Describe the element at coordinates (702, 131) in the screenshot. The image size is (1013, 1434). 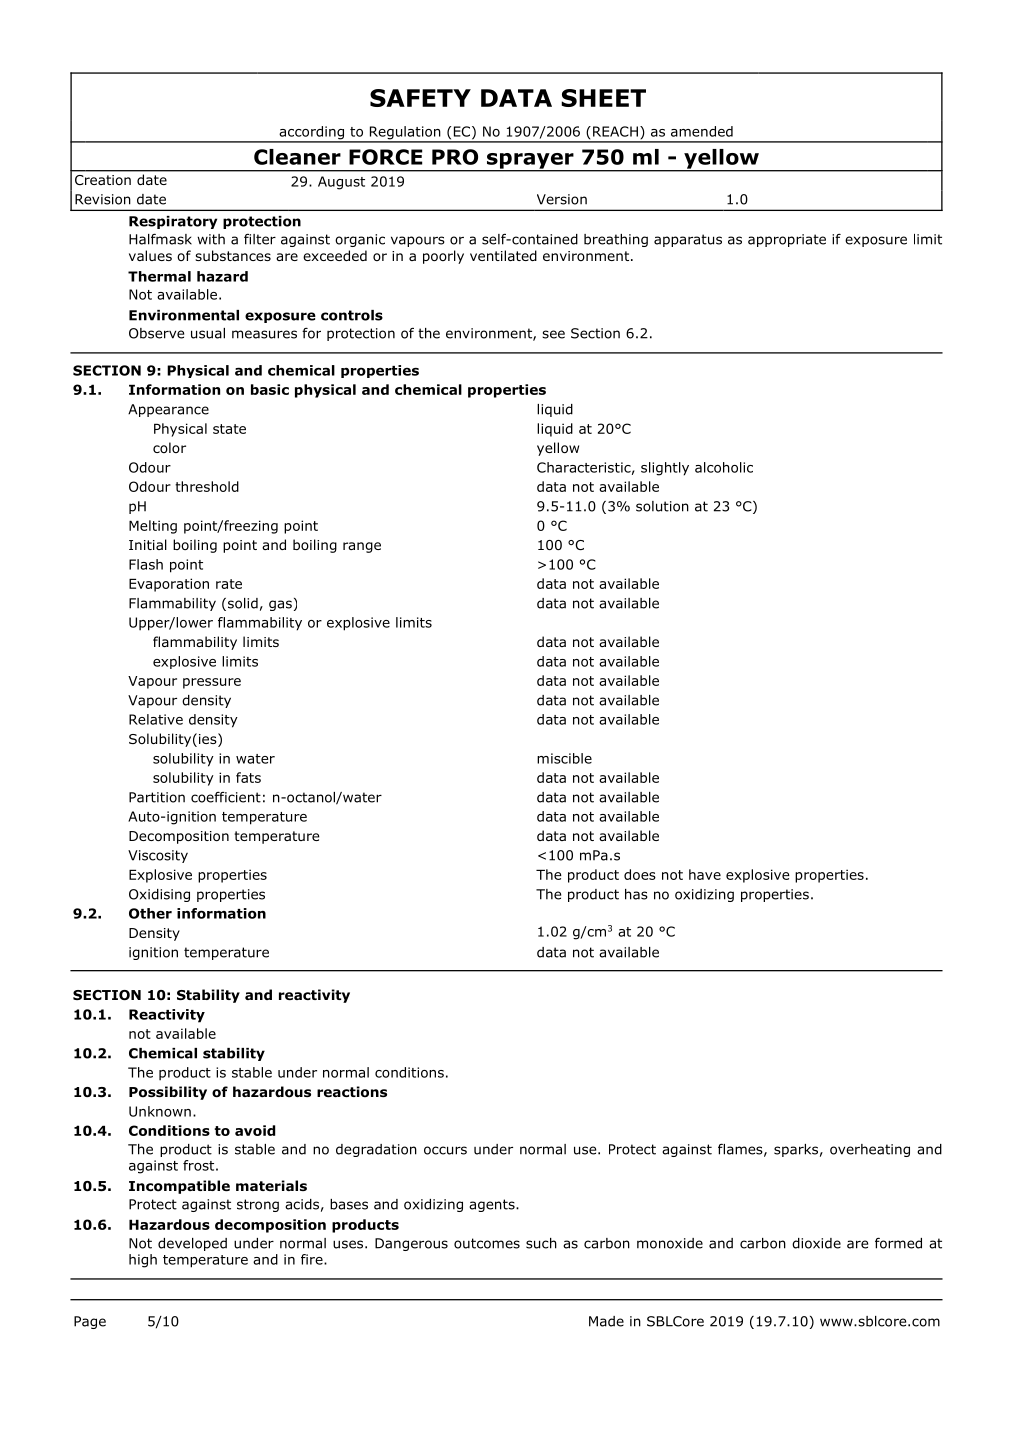
I see `amended` at that location.
